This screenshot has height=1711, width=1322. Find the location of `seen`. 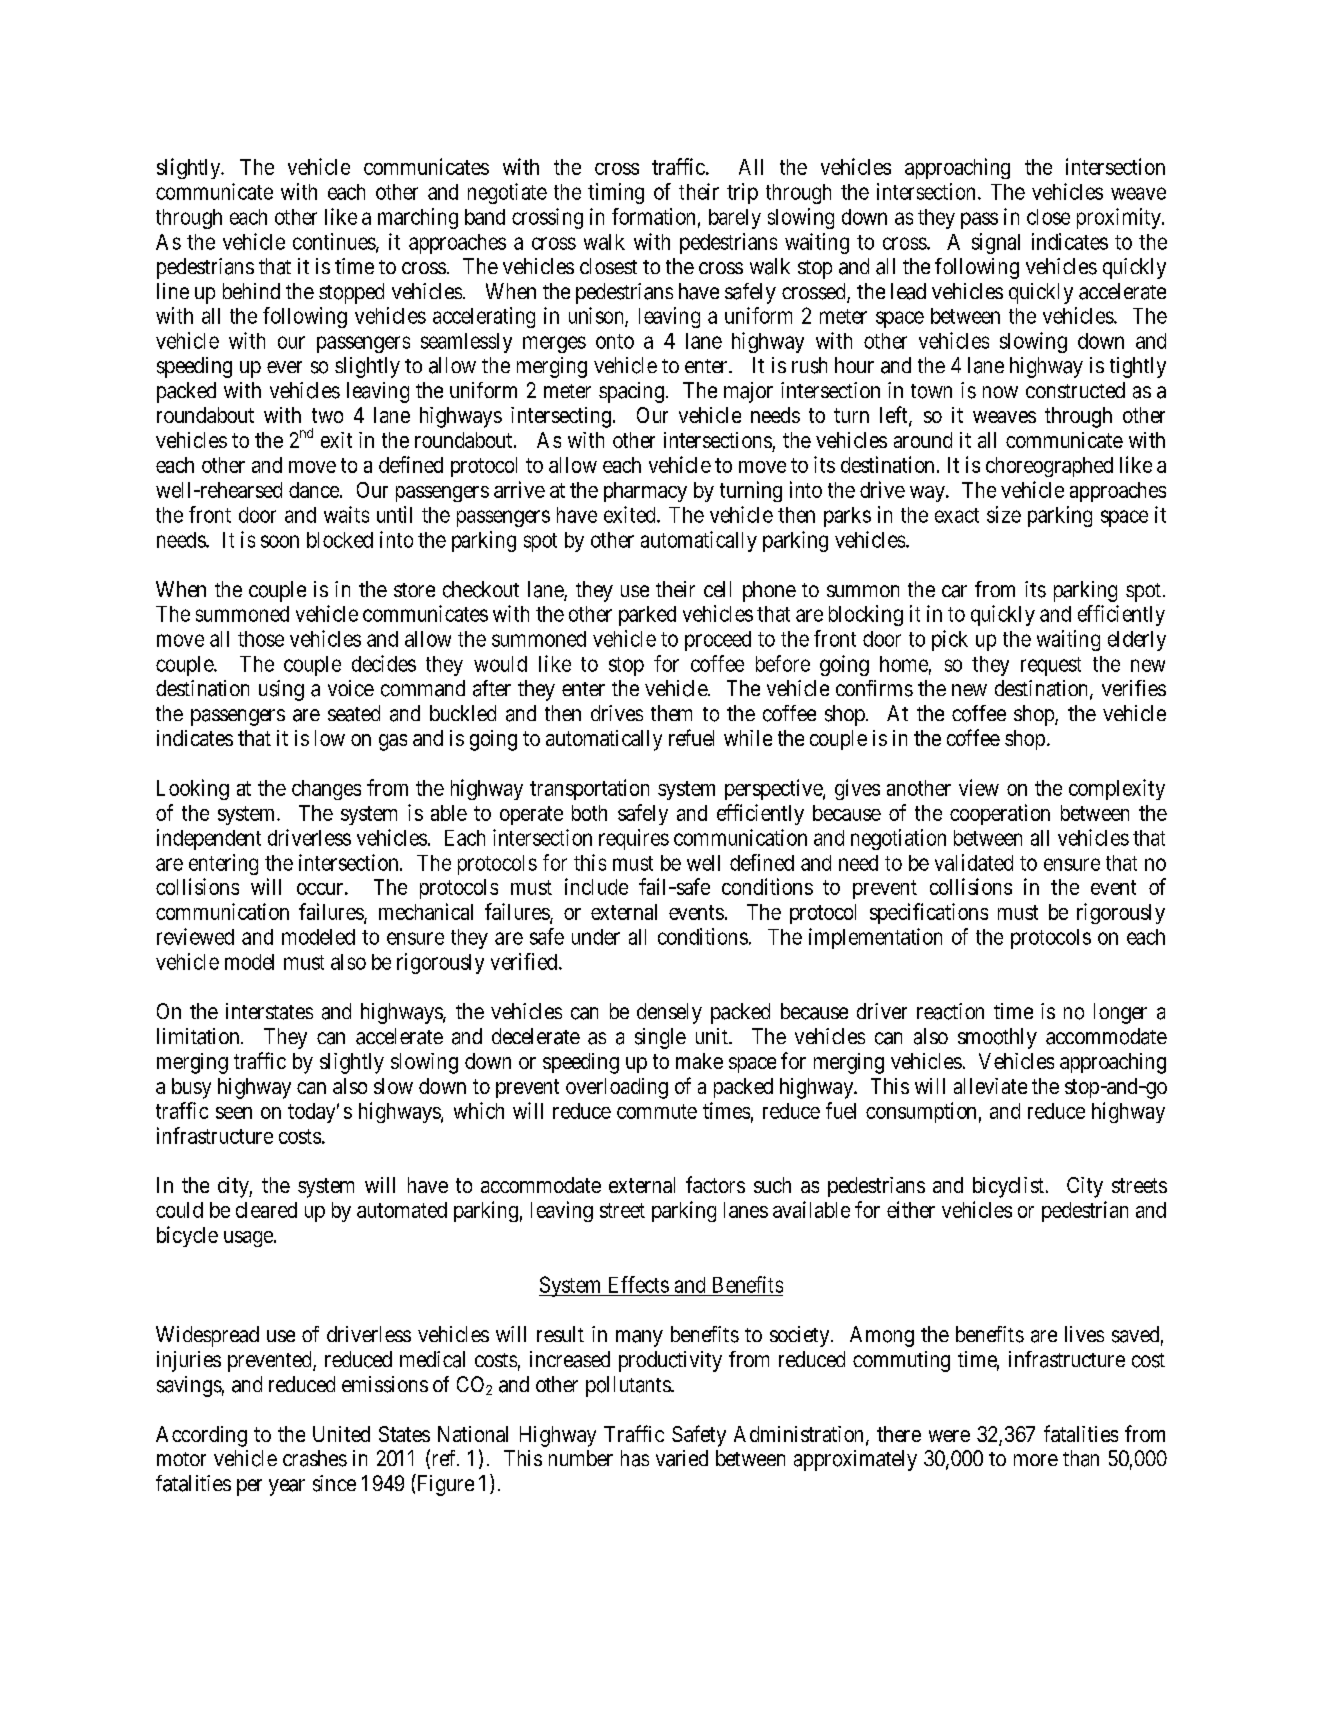

seen is located at coordinates (234, 1113).
